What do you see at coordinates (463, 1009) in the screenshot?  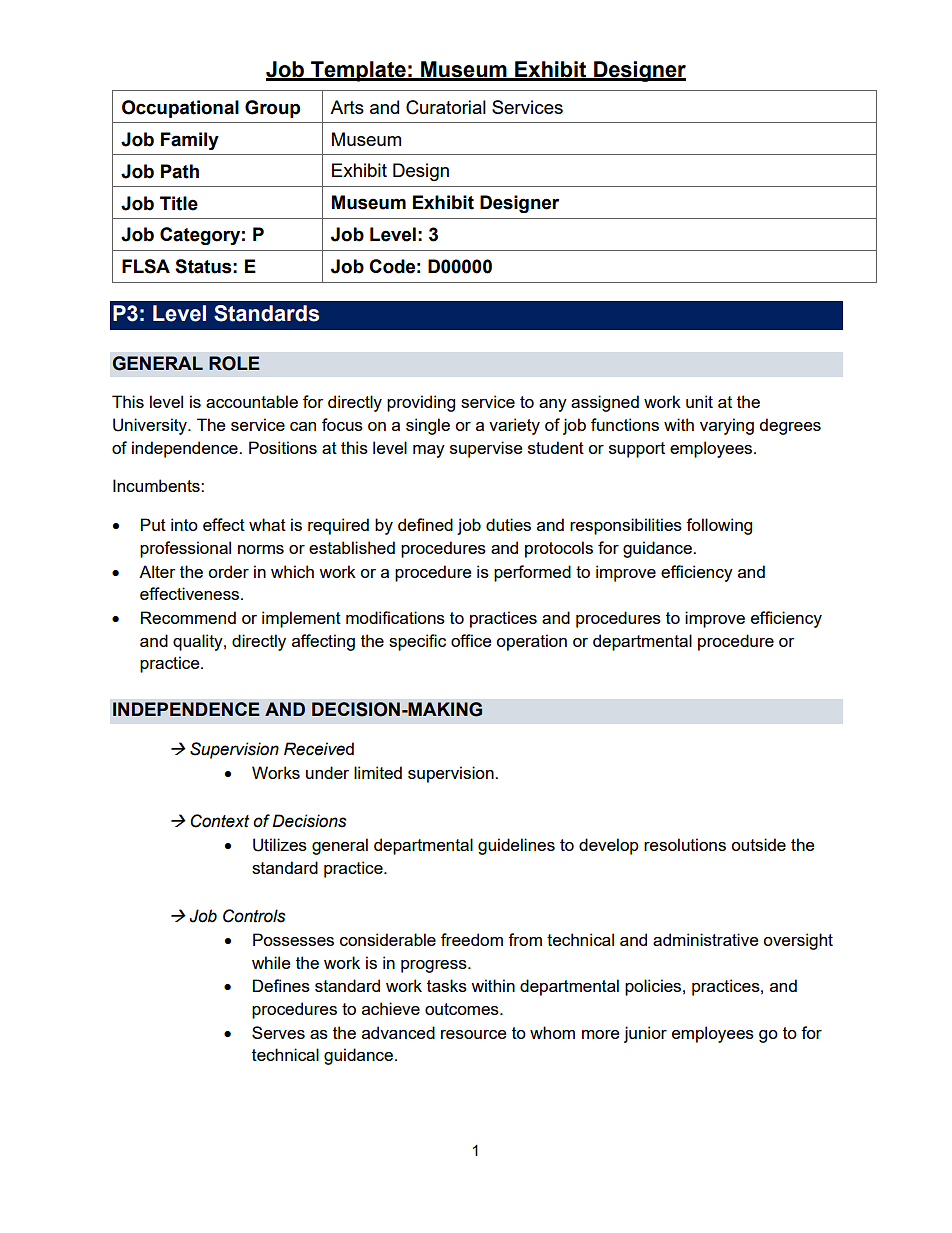 I see `outcomes` at bounding box center [463, 1009].
